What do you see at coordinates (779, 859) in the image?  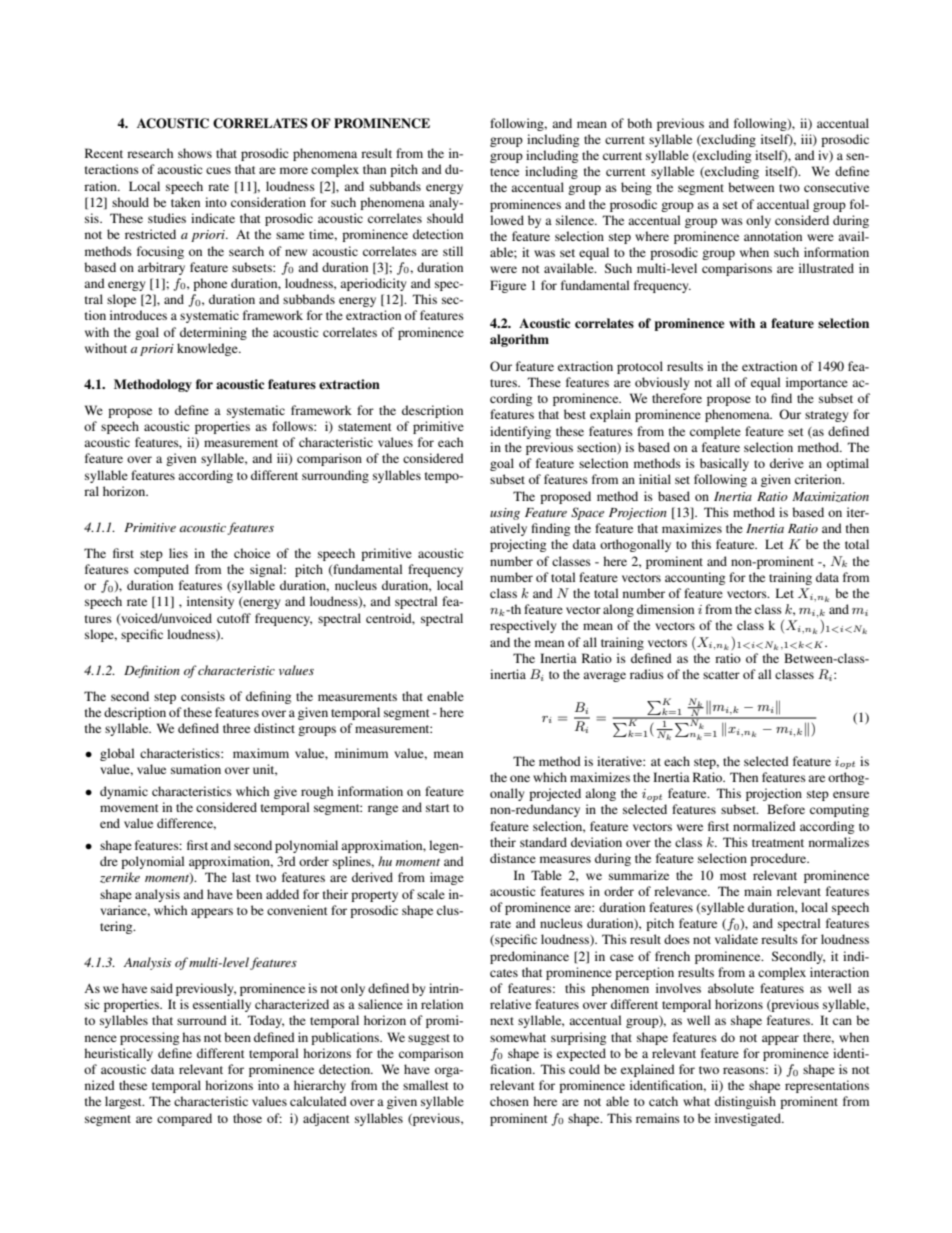 I see `procedure` at bounding box center [779, 859].
